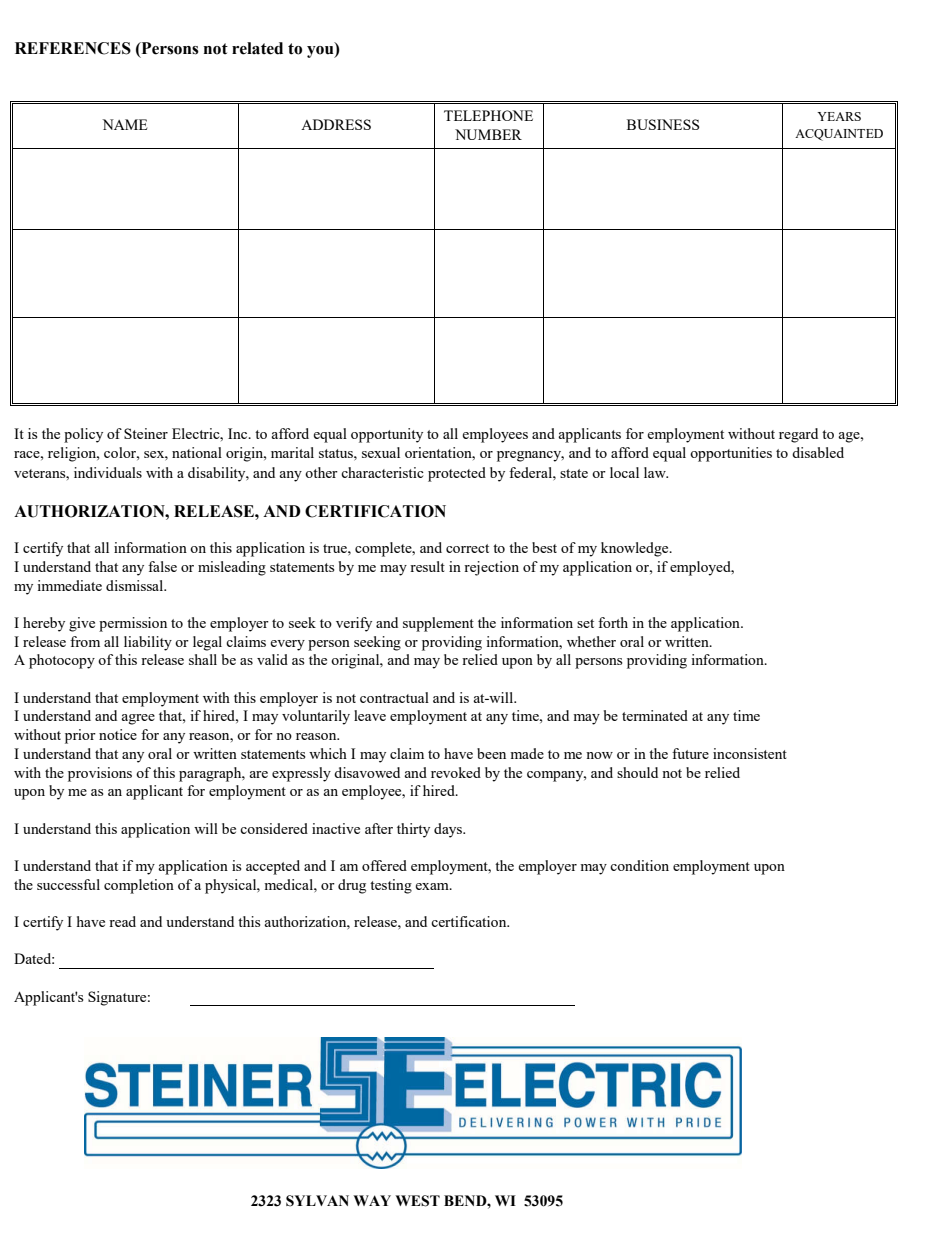  Describe the element at coordinates (317, 1201) in the screenshot. I see `SYLVAN` at that location.
